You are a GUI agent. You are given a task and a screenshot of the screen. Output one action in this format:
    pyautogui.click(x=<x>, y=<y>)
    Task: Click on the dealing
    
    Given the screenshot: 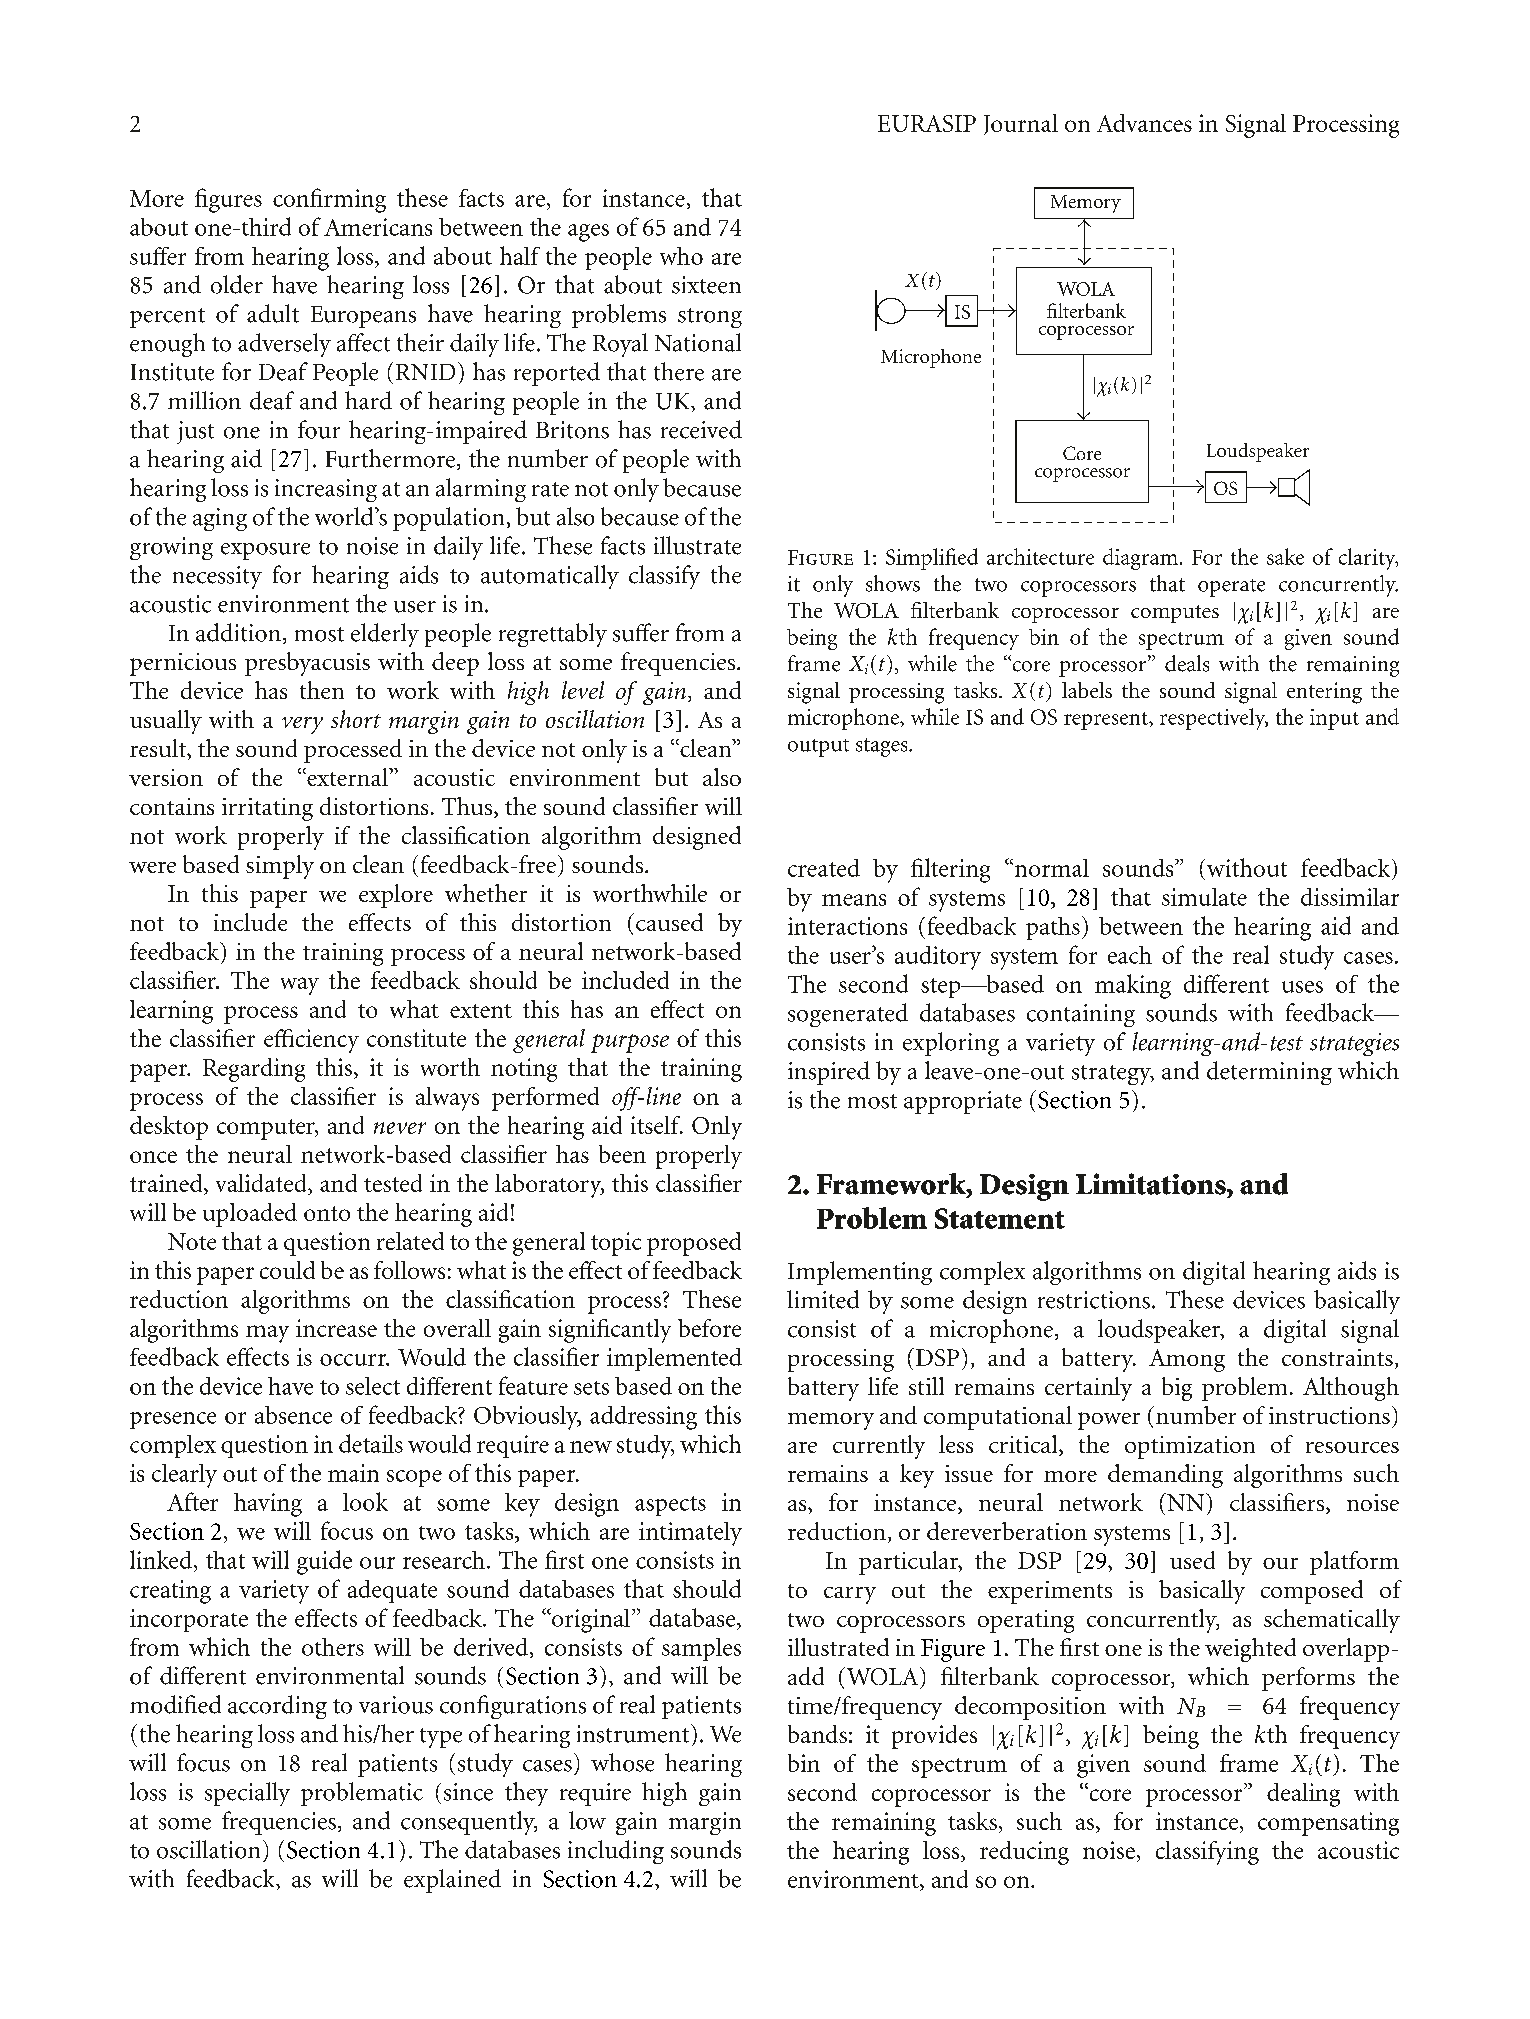 What is the action you would take?
    pyautogui.click(x=1303, y=1795)
